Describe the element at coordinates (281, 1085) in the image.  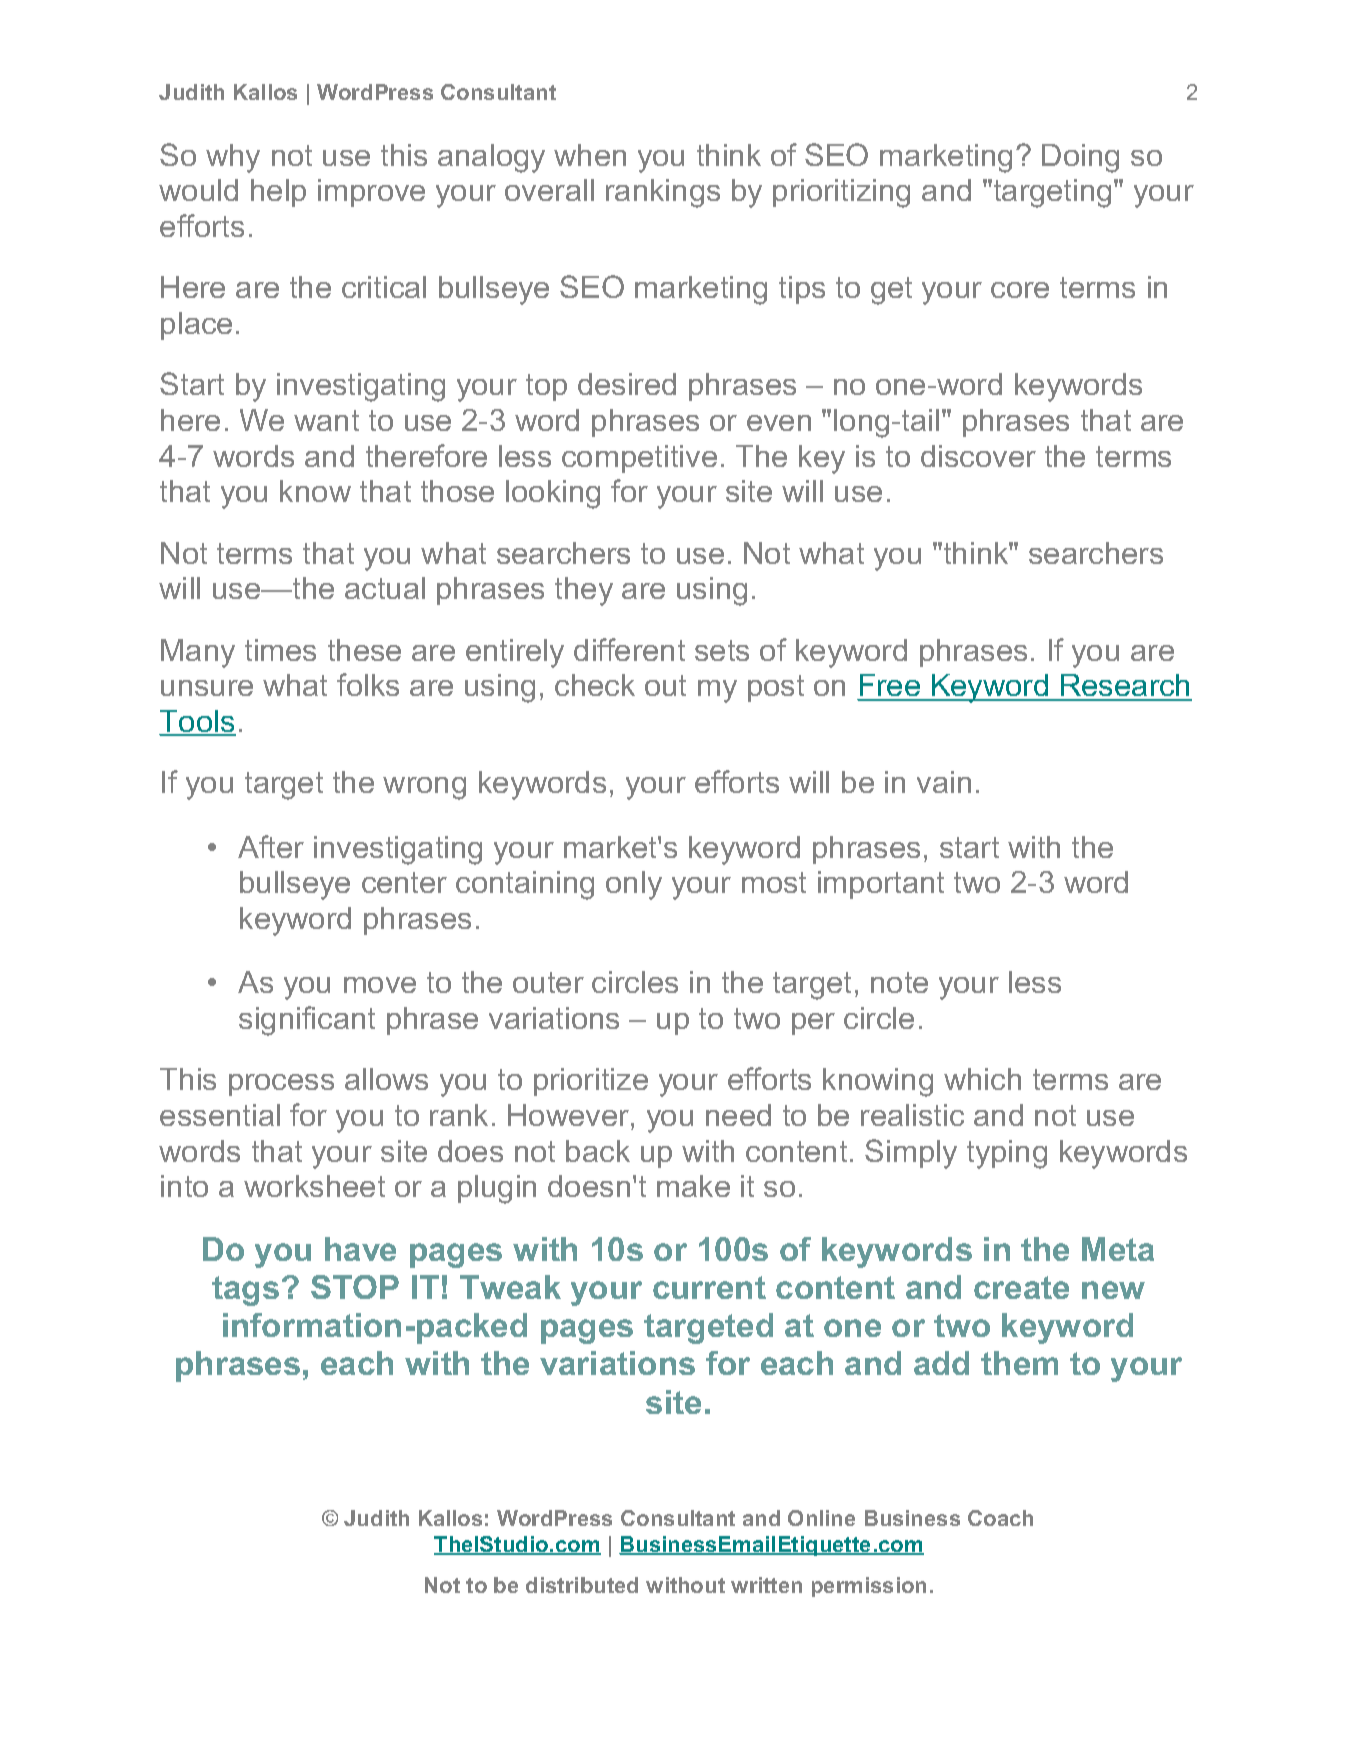
I see `process` at that location.
